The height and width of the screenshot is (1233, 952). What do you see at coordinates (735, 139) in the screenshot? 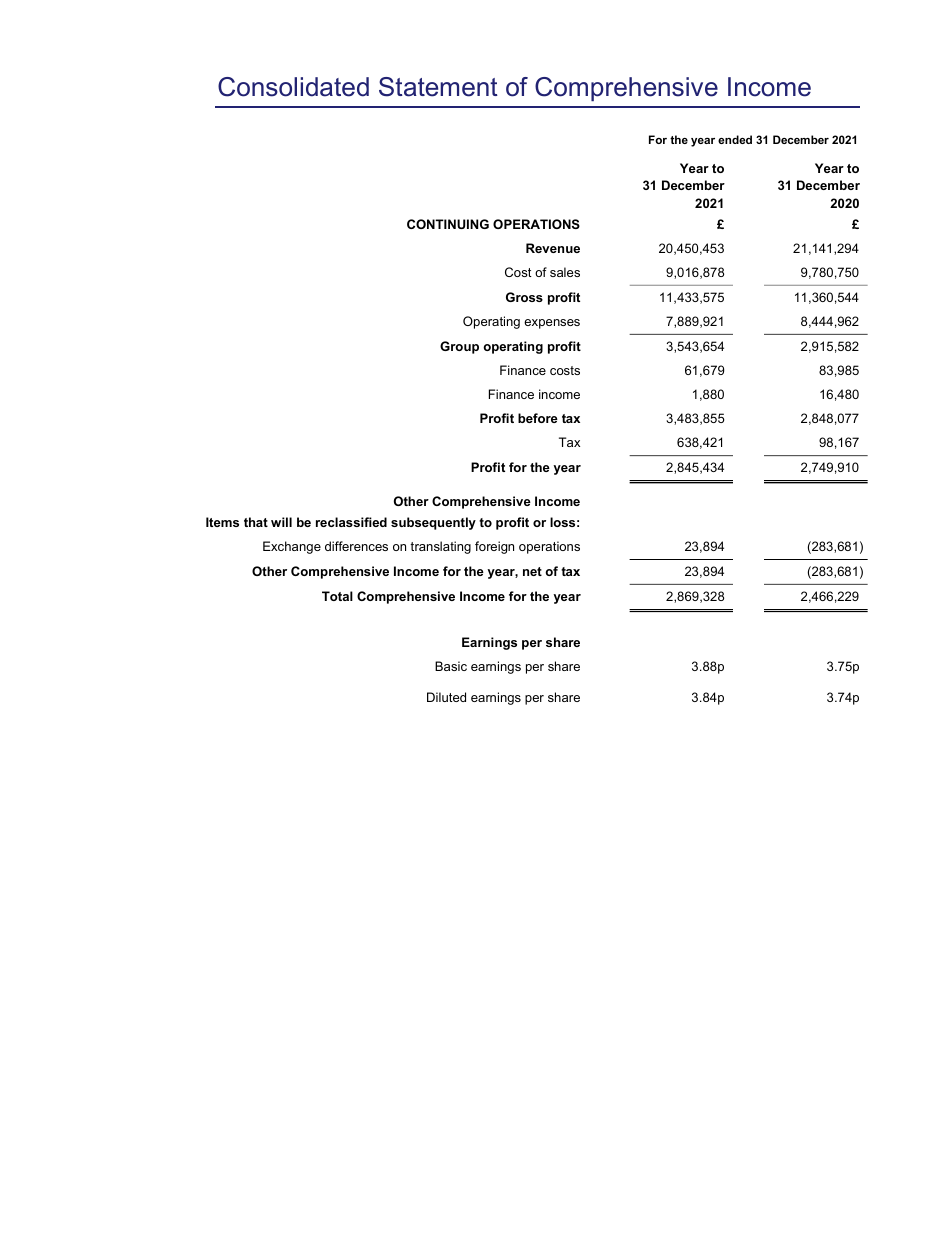
I see `ended` at bounding box center [735, 139].
